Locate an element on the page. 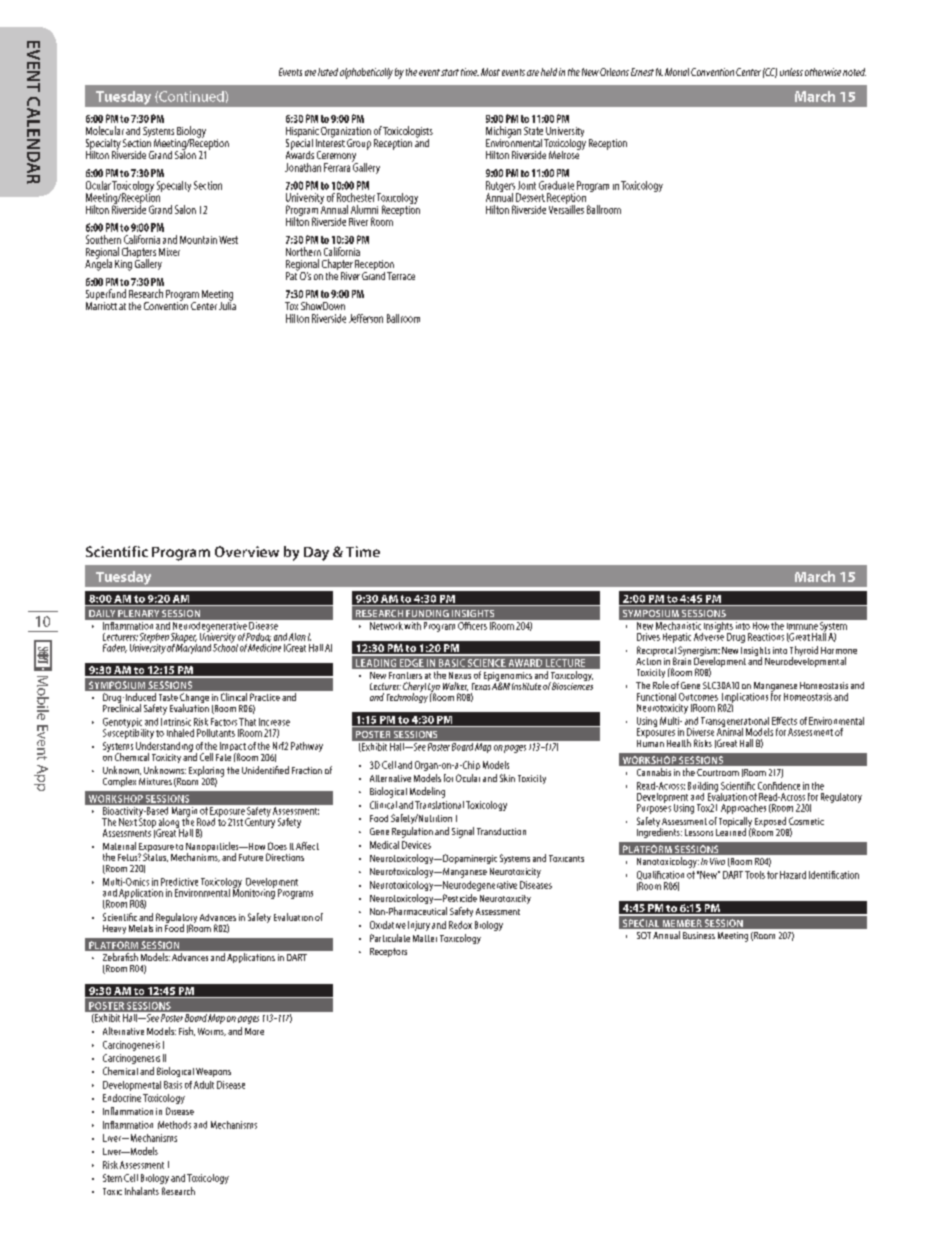 Image resolution: width=952 pixels, height=1237 pixels. Adverse is located at coordinates (709, 635).
